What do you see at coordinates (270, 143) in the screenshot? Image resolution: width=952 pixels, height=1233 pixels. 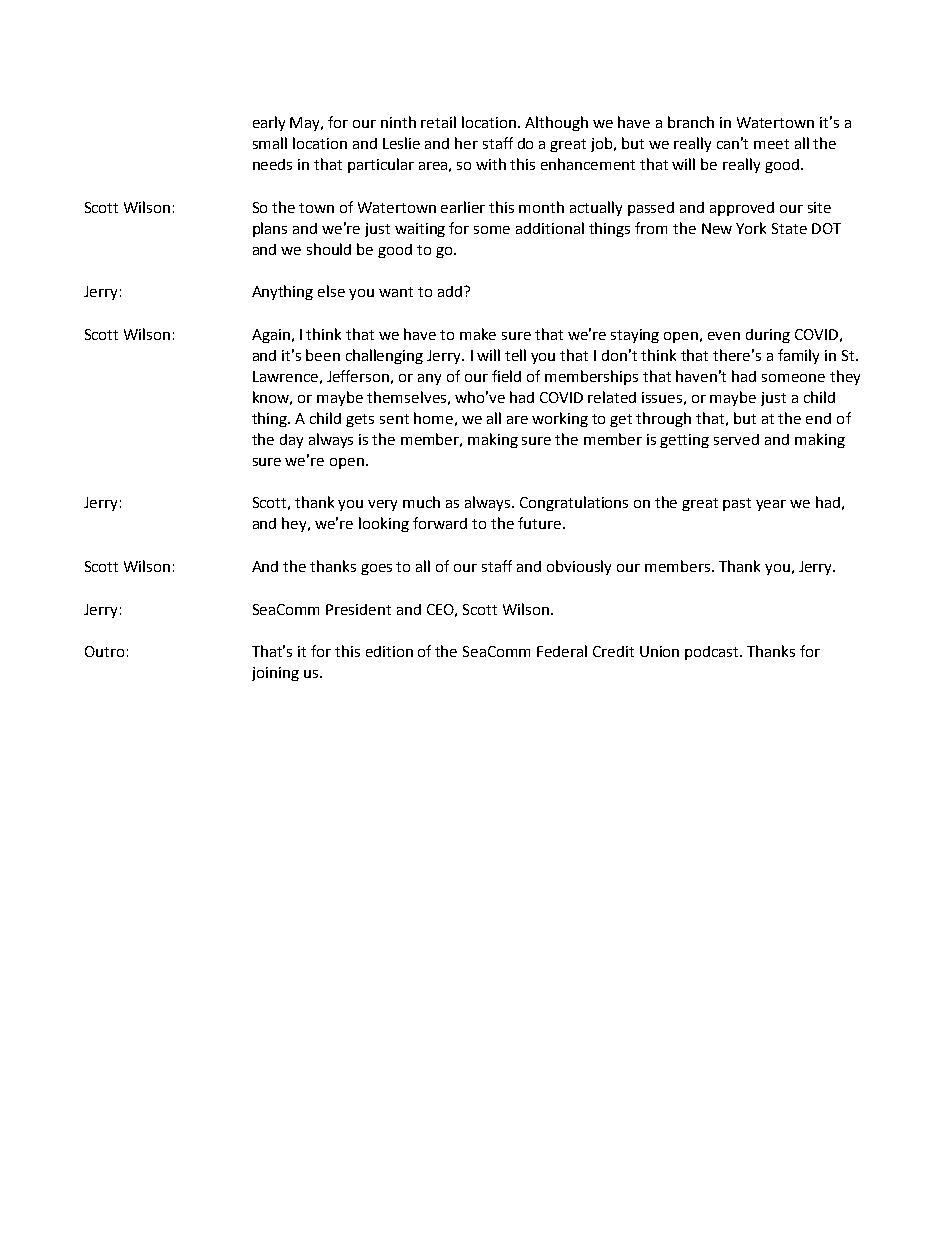 I see `small` at bounding box center [270, 143].
